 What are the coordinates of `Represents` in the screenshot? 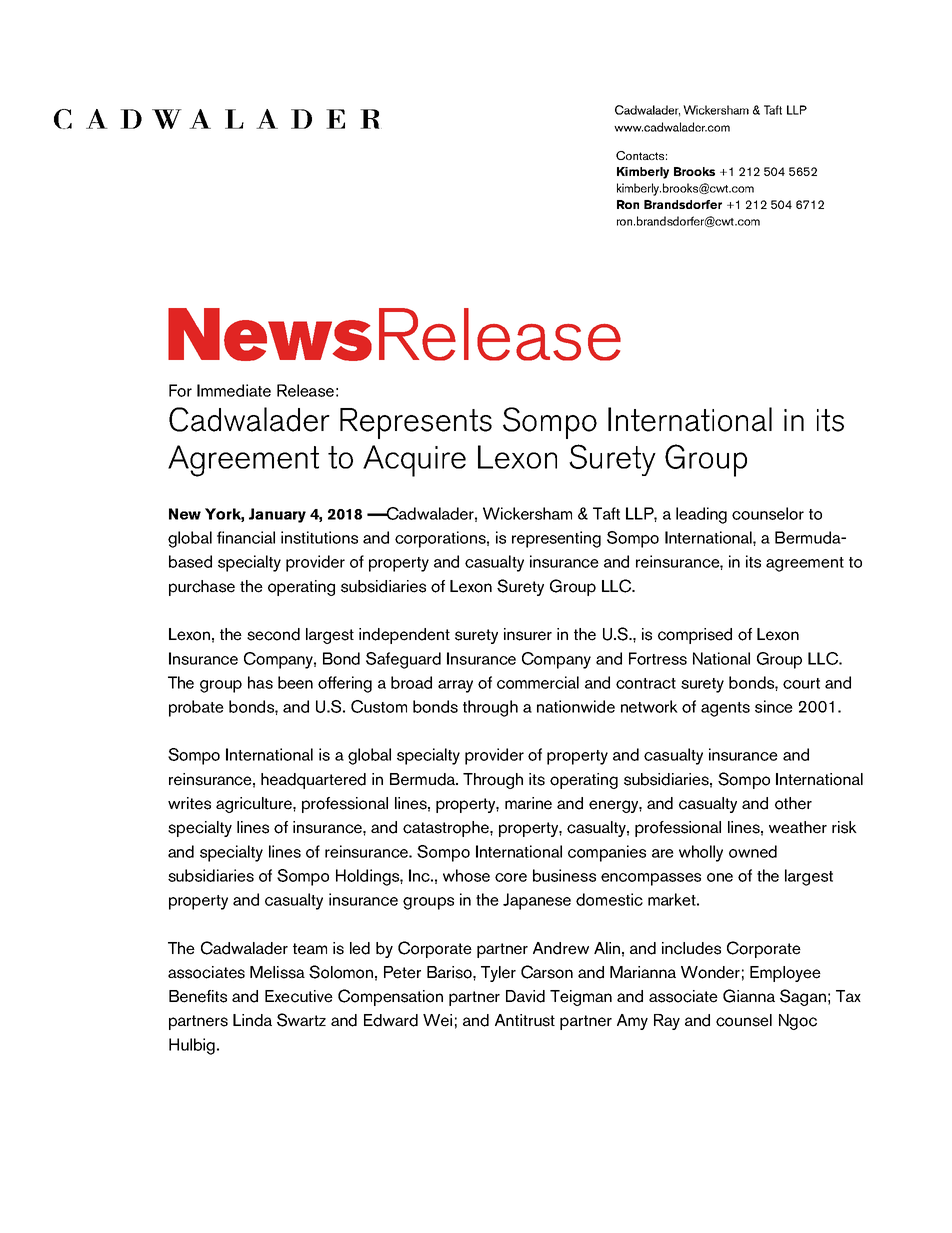 It's located at (416, 423).
